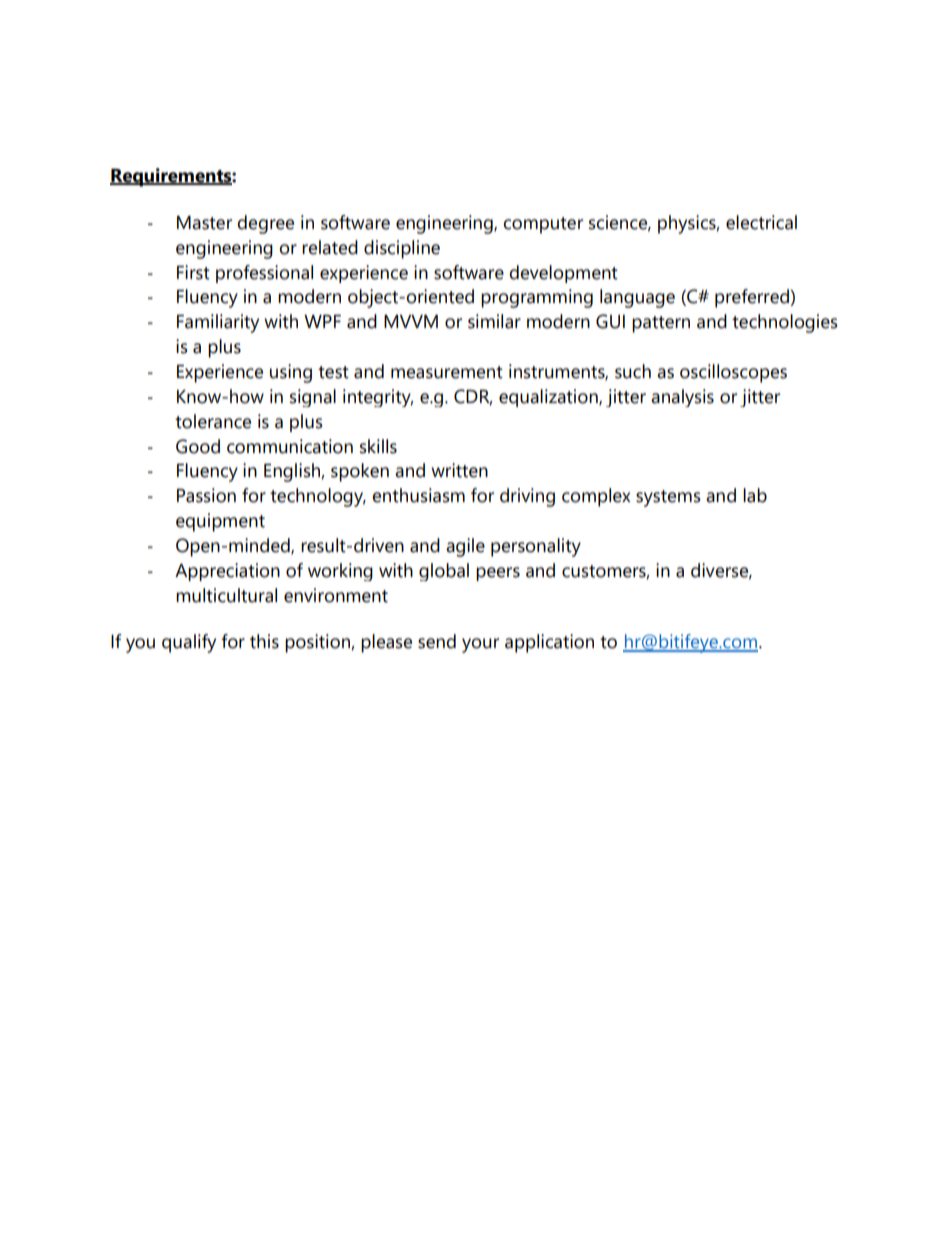  What do you see at coordinates (668, 498) in the page?
I see `systems` at bounding box center [668, 498].
